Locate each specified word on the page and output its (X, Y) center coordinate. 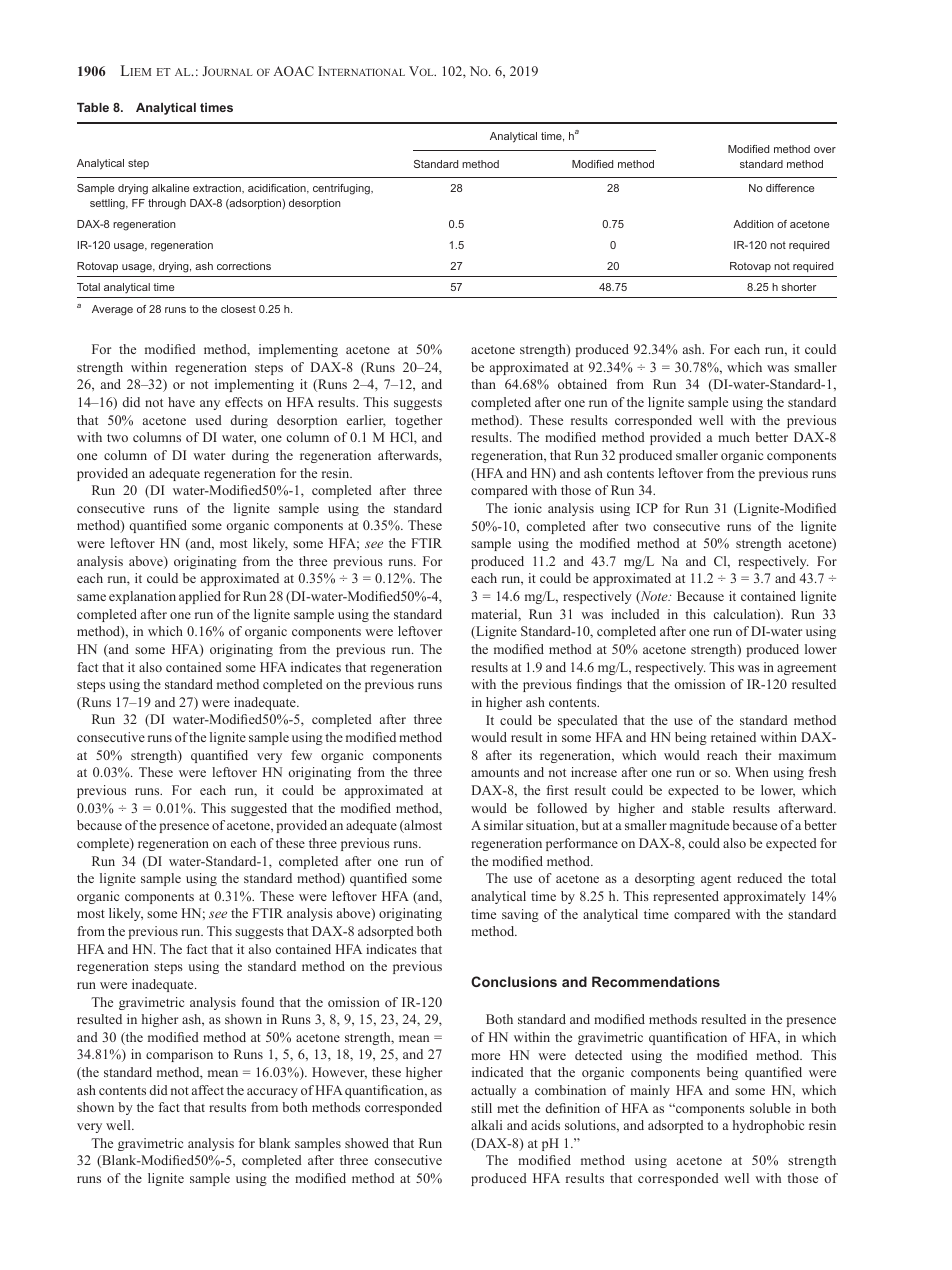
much (734, 437)
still (481, 1108)
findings (599, 685)
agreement (806, 669)
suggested (259, 809)
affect (208, 1090)
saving (520, 915)
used (209, 420)
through (167, 204)
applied (200, 597)
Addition (753, 224)
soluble (770, 1108)
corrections (244, 266)
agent (716, 880)
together (418, 421)
